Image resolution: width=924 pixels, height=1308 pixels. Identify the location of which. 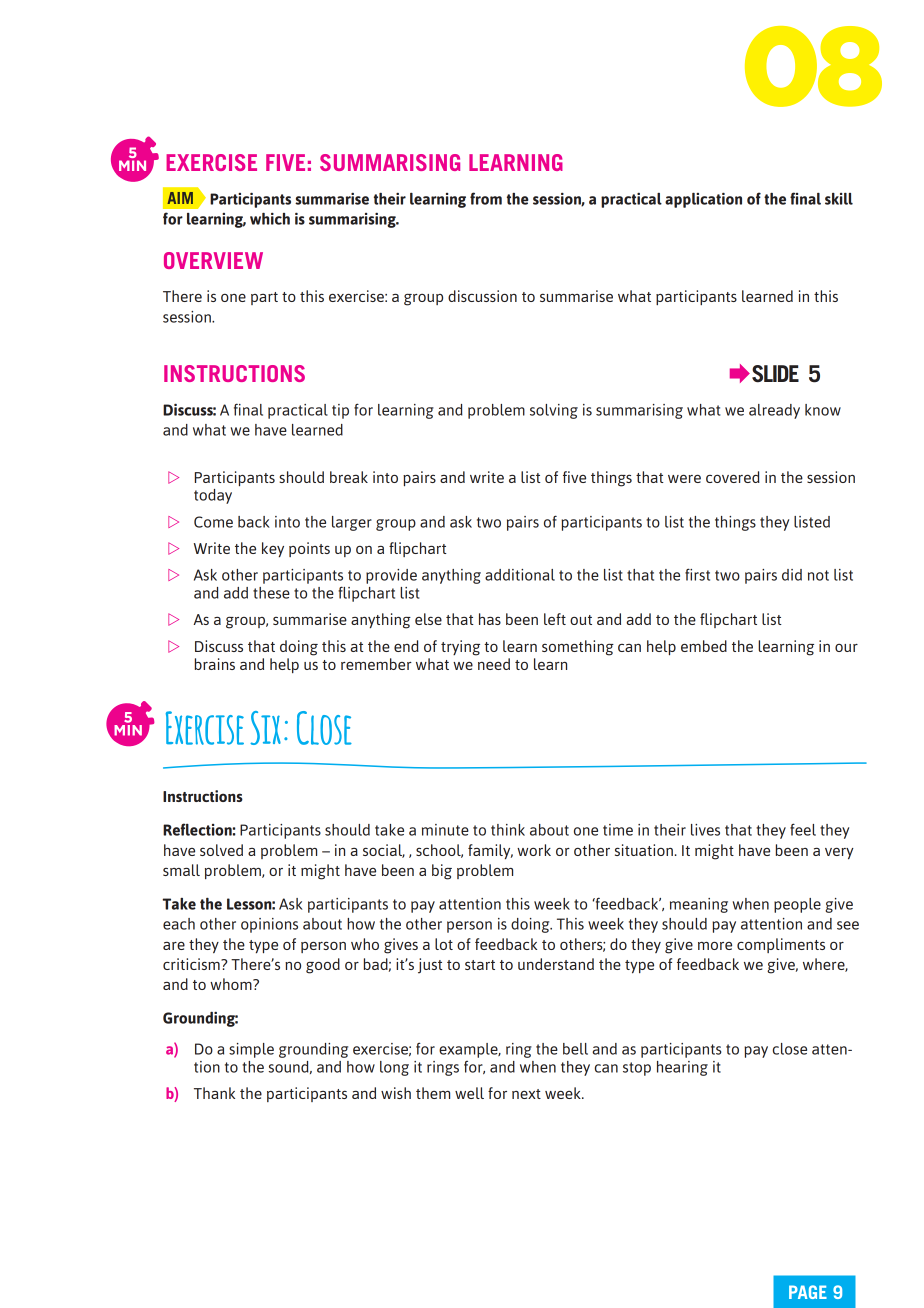
(270, 218).
